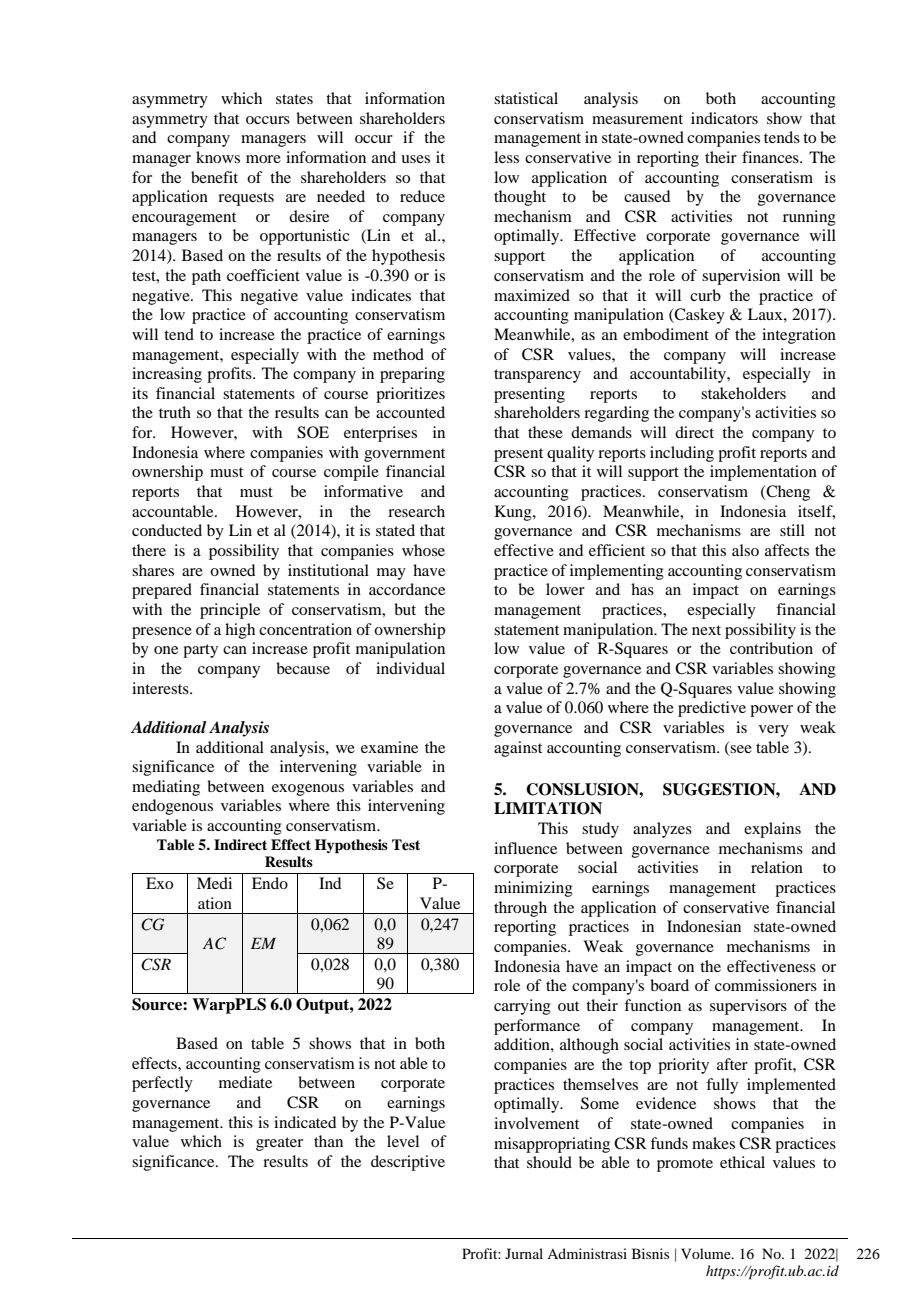 This image has width=924, height=1308. Describe the element at coordinates (410, 668) in the image. I see `individual` at that location.
